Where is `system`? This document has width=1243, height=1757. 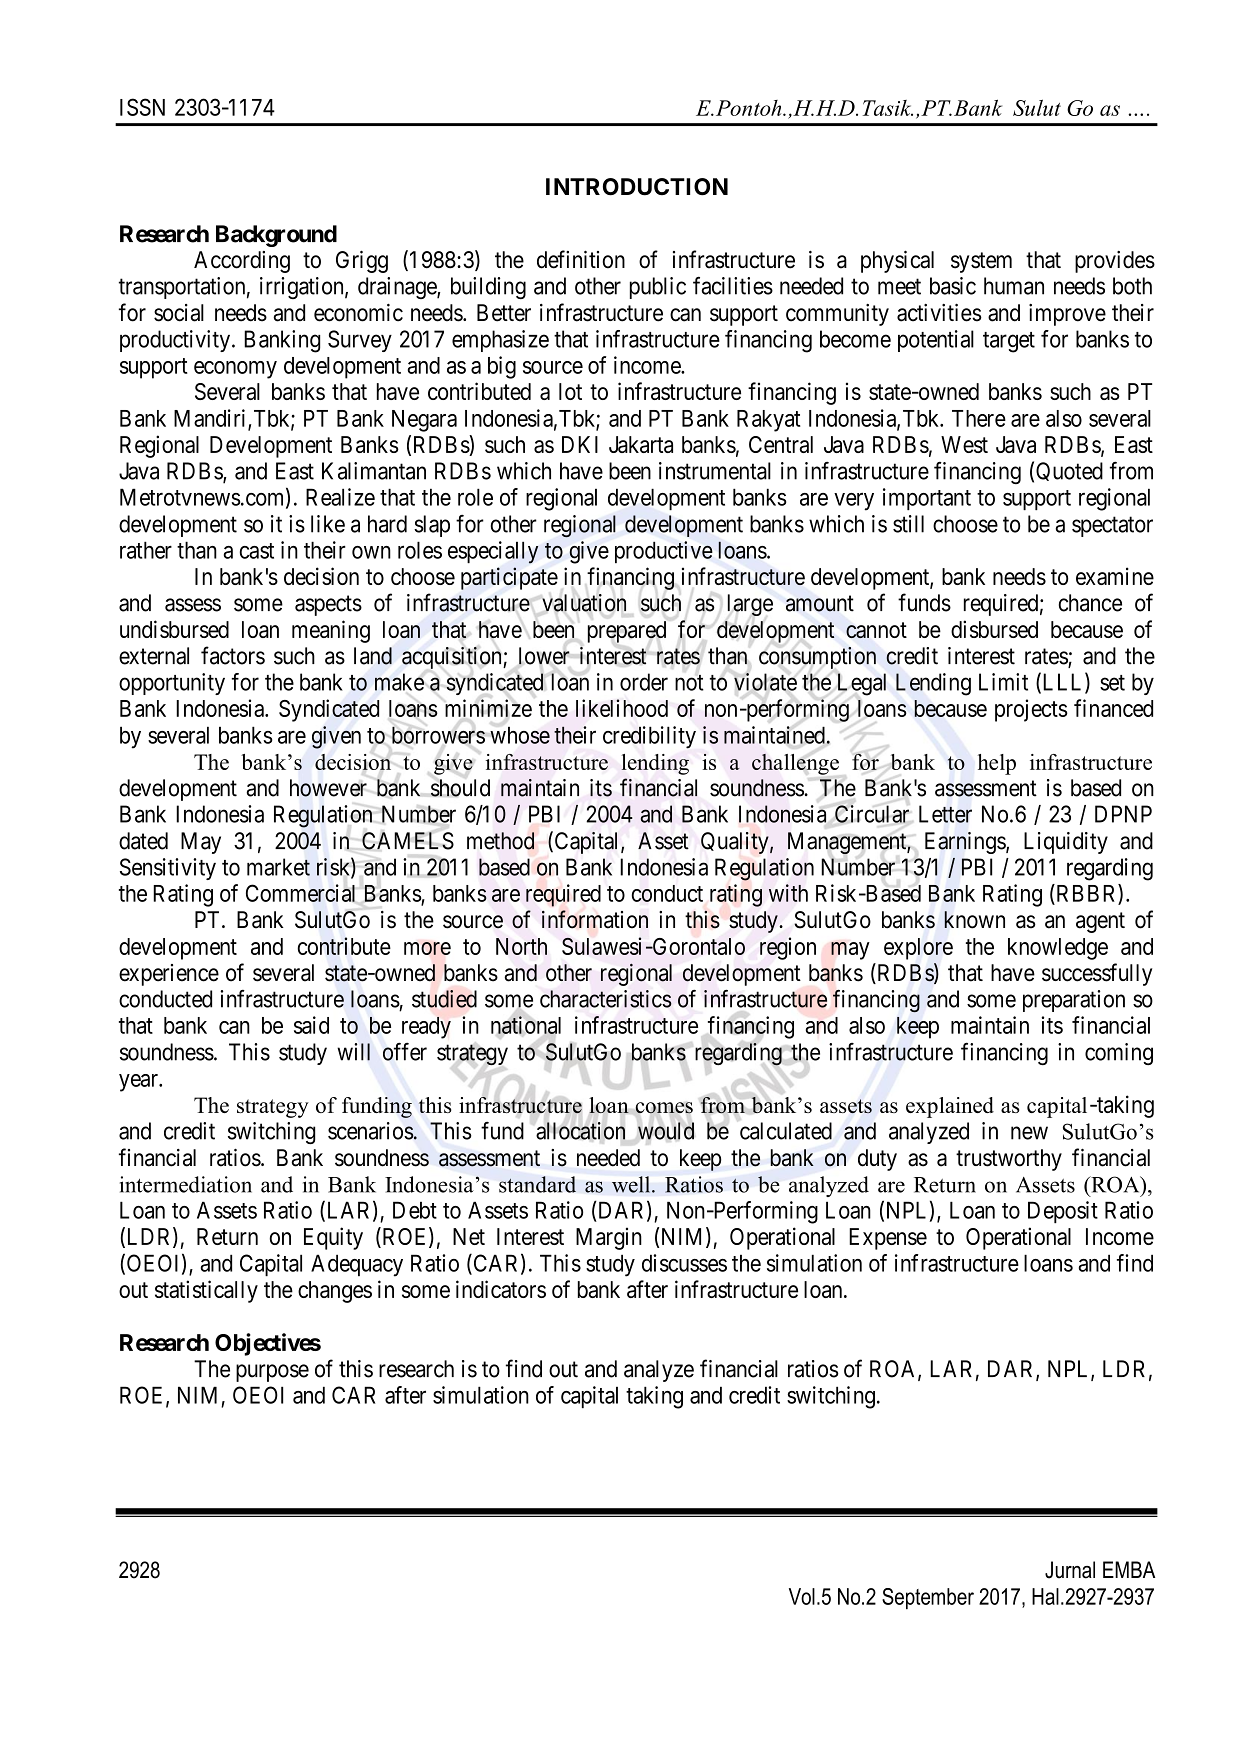
system is located at coordinates (981, 262).
